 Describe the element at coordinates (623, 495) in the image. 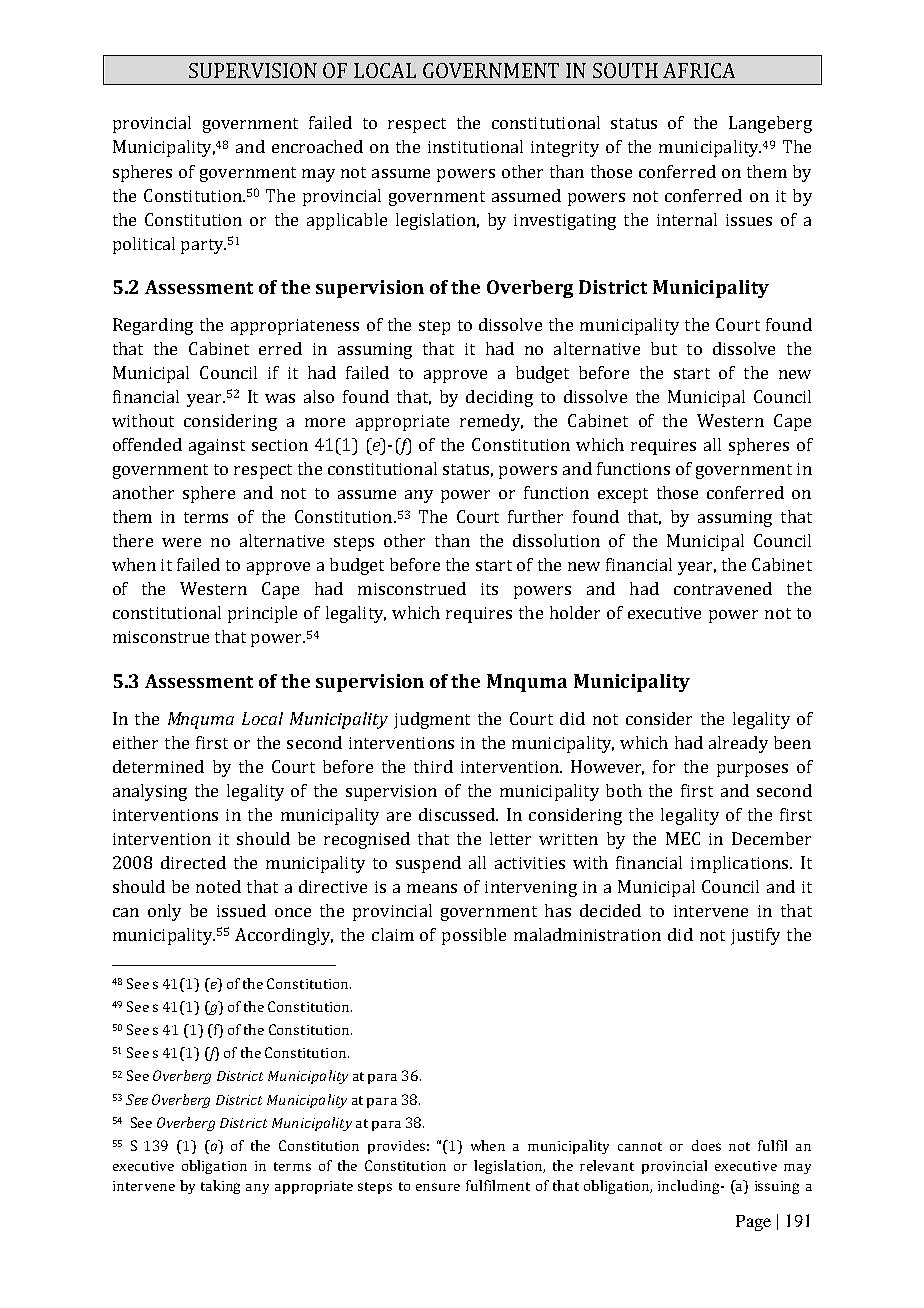

I see `except` at that location.
